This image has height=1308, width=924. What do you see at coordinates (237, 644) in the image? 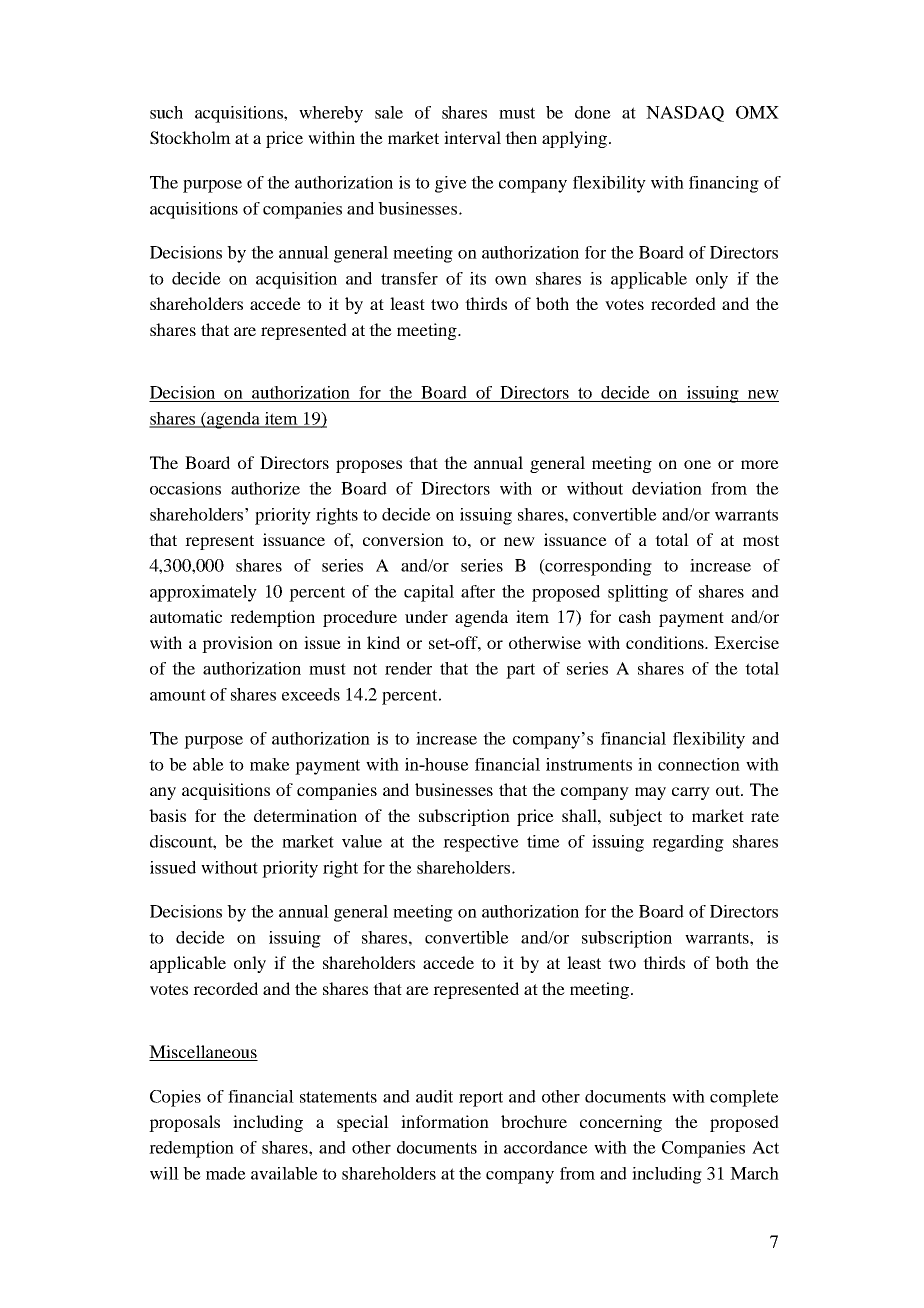
I see `provision` at bounding box center [237, 644].
